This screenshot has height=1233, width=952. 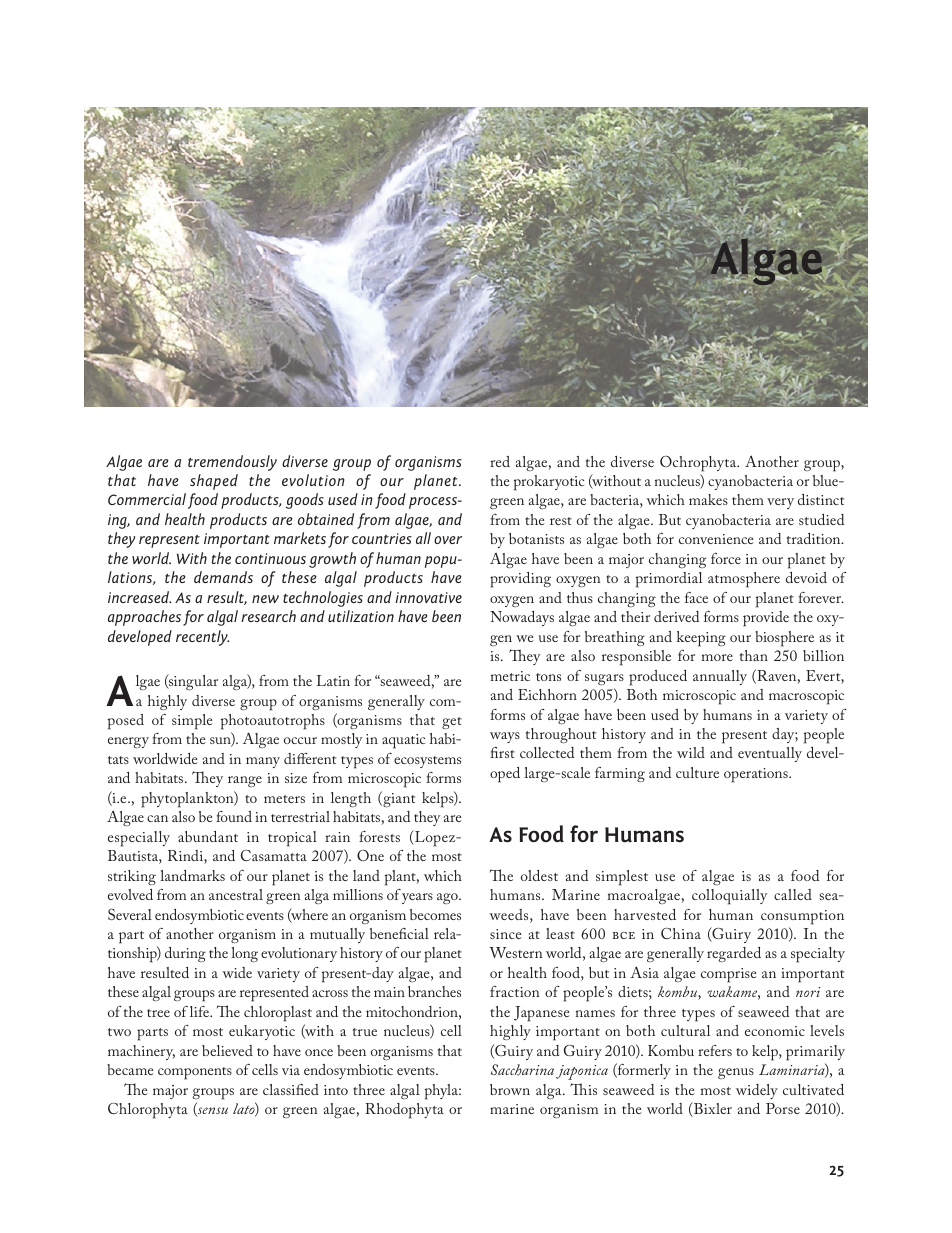 I want to click on operations, so click(x=757, y=775).
